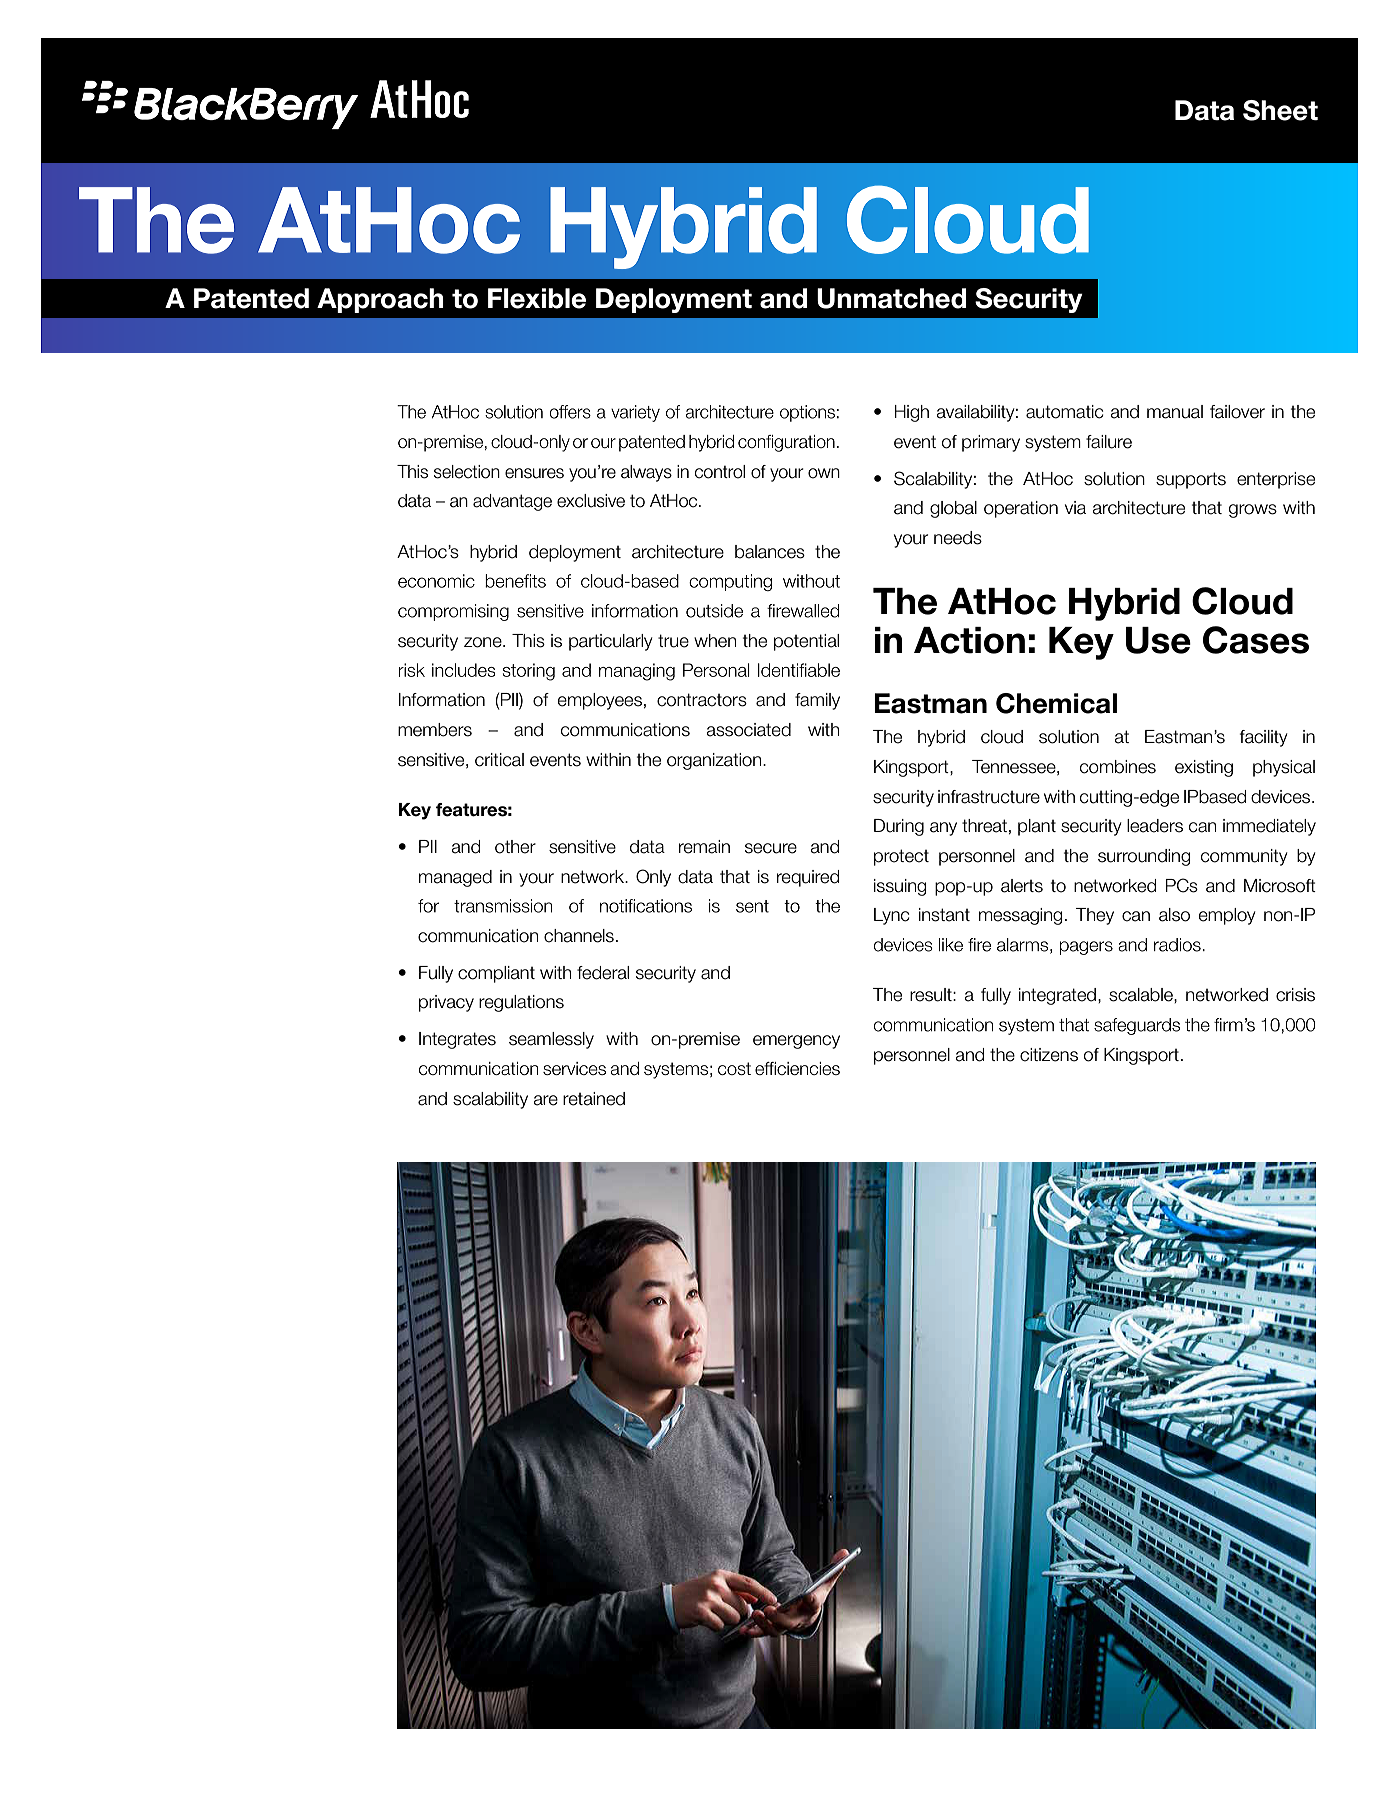  What do you see at coordinates (467, 472) in the screenshot?
I see `selection` at bounding box center [467, 472].
